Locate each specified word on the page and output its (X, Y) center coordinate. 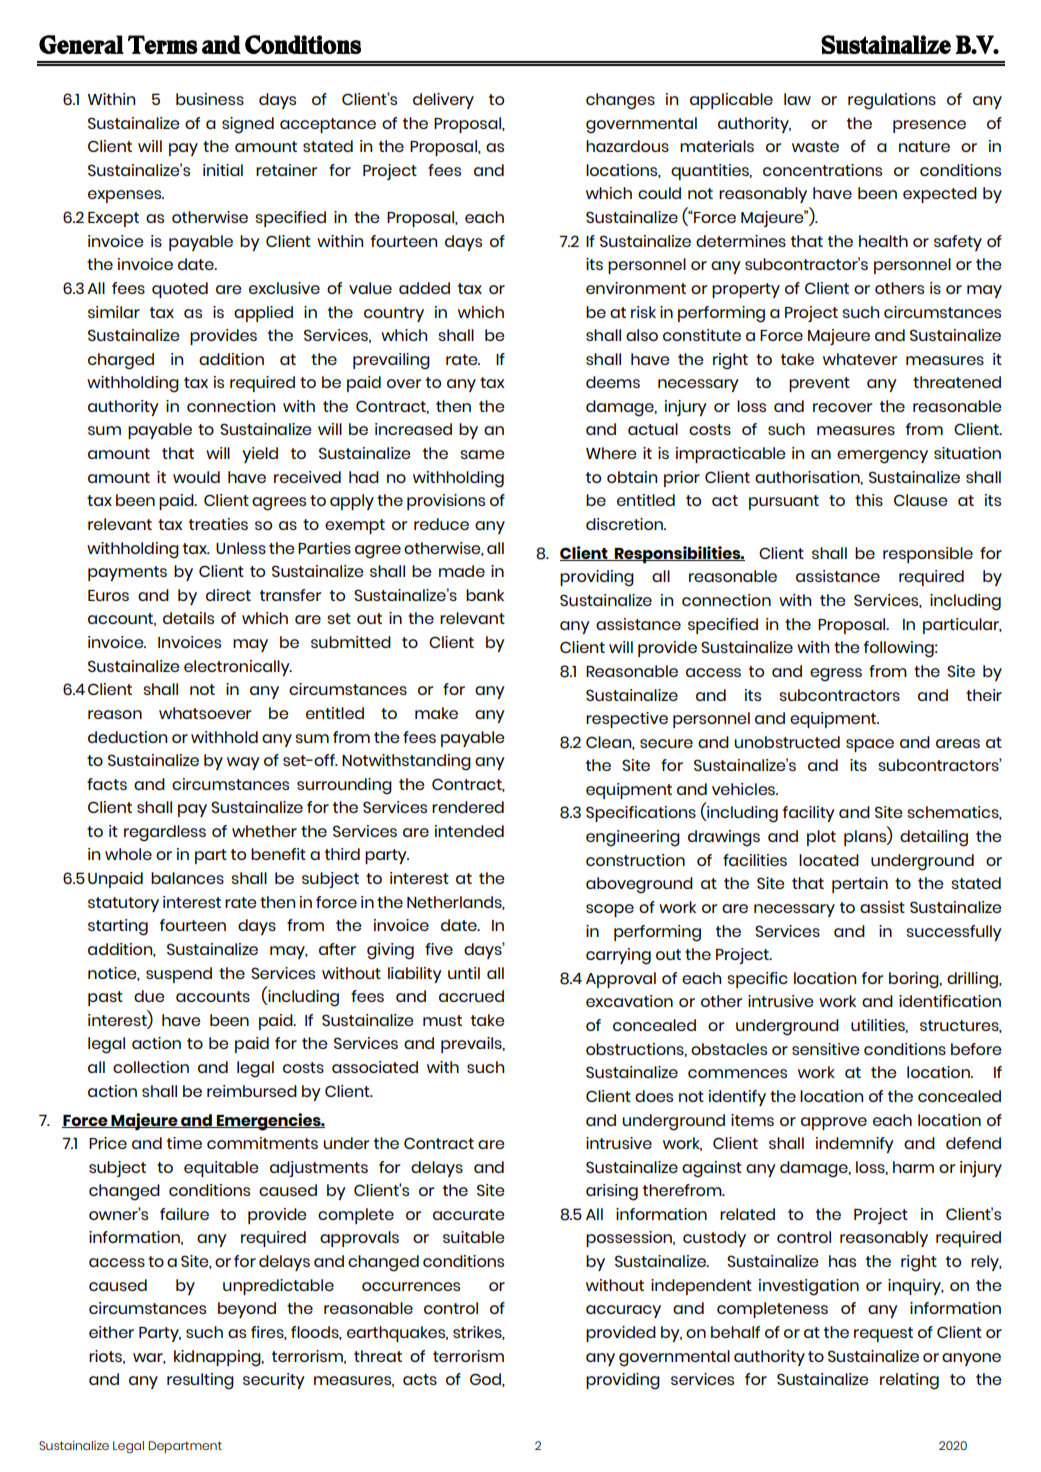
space (870, 745)
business (210, 99)
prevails (472, 1045)
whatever (860, 359)
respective (627, 720)
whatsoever (205, 713)
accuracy (623, 1311)
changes (620, 101)
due (149, 996)
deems (613, 382)
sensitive (825, 1049)
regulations (892, 101)
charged (121, 361)
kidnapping (218, 1358)
